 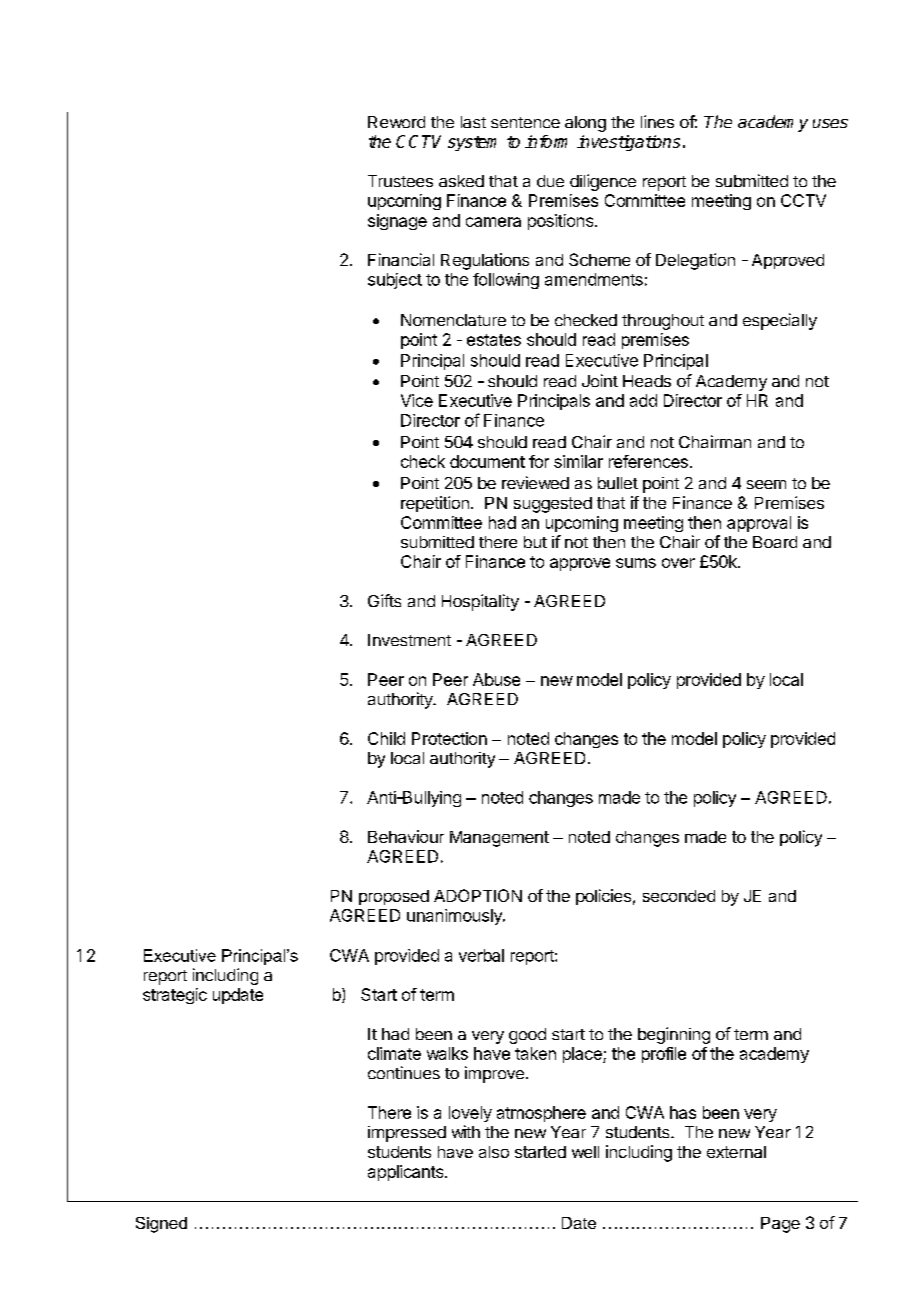 What do you see at coordinates (674, 1035) in the screenshot?
I see `beginning` at bounding box center [674, 1035].
